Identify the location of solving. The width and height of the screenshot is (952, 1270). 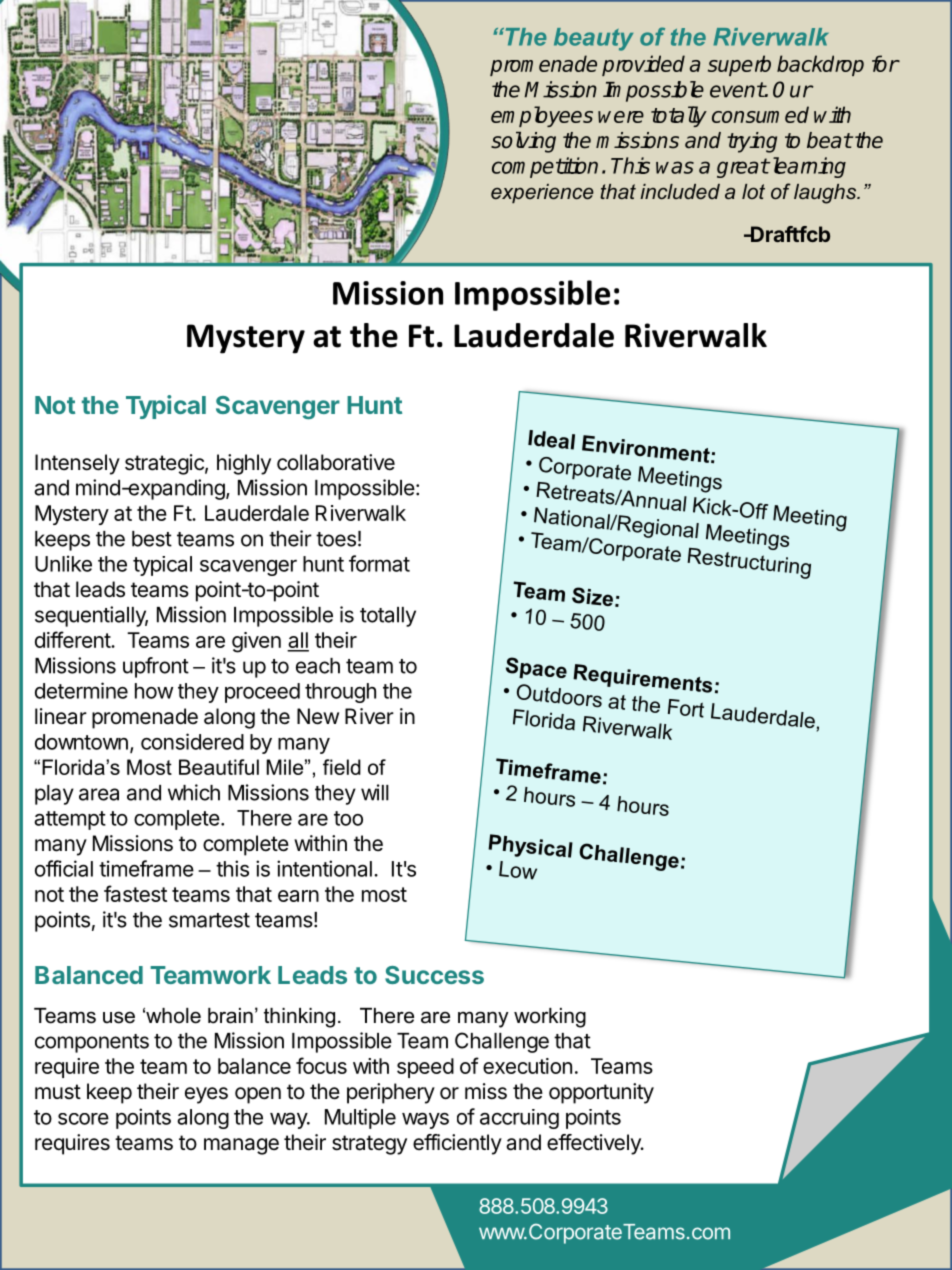
(523, 142).
